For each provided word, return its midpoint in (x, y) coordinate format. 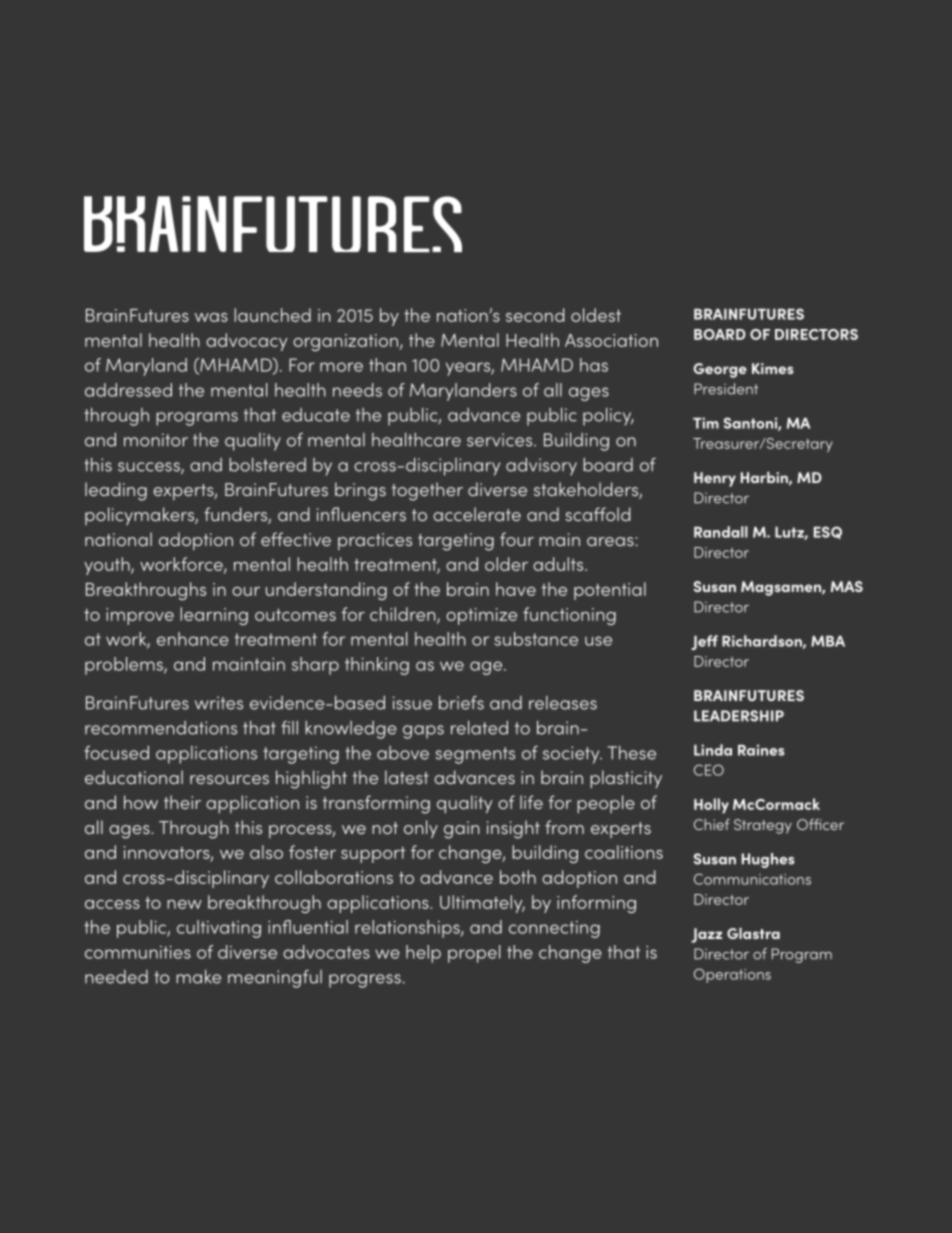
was (211, 317)
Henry (715, 479)
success (150, 468)
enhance (193, 639)
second (535, 315)
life (531, 802)
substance (536, 639)
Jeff (704, 642)
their (182, 802)
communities (138, 952)
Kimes (773, 368)
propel (474, 954)
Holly (711, 806)
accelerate (477, 514)
